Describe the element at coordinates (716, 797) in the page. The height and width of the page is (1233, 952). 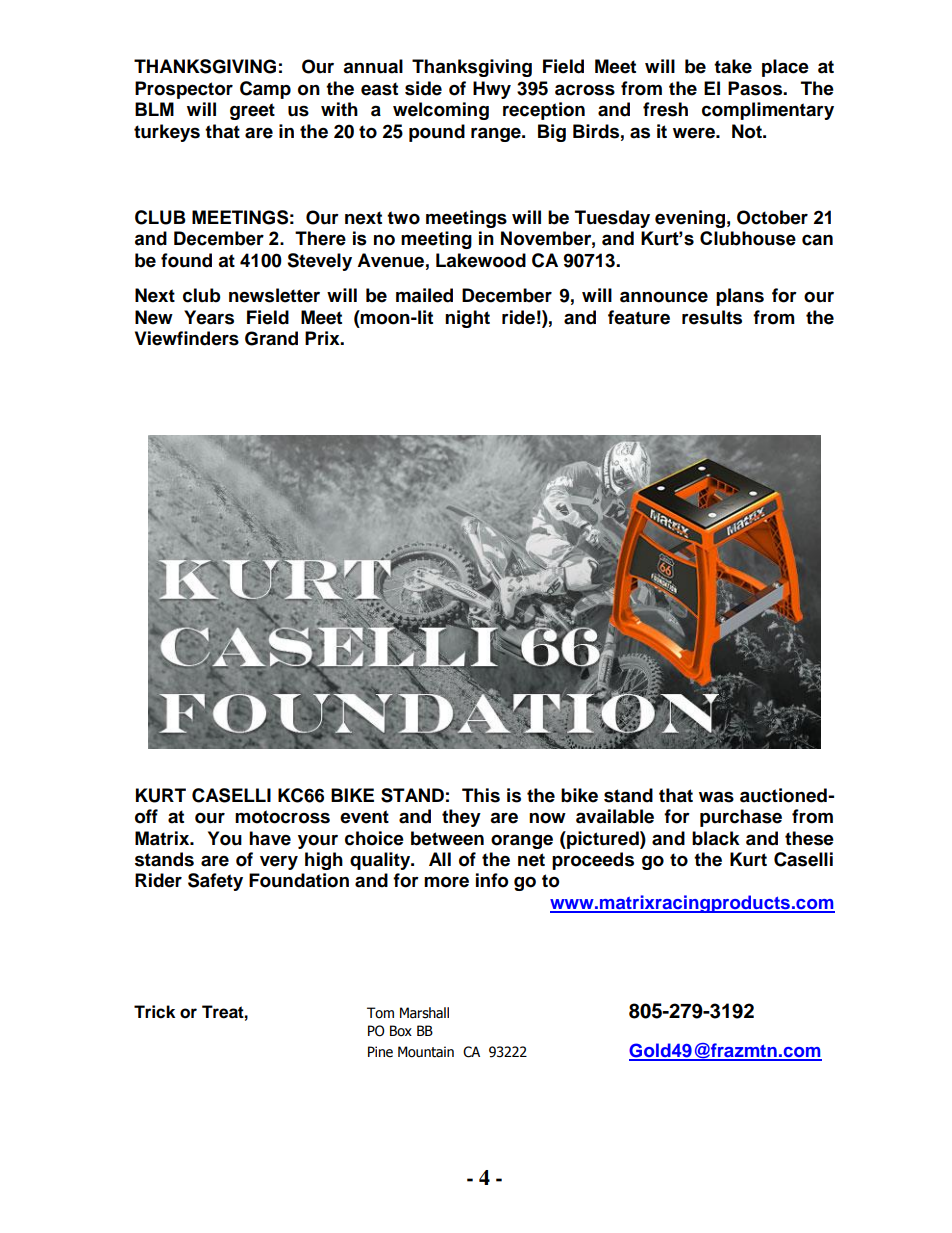
I see `was` at that location.
